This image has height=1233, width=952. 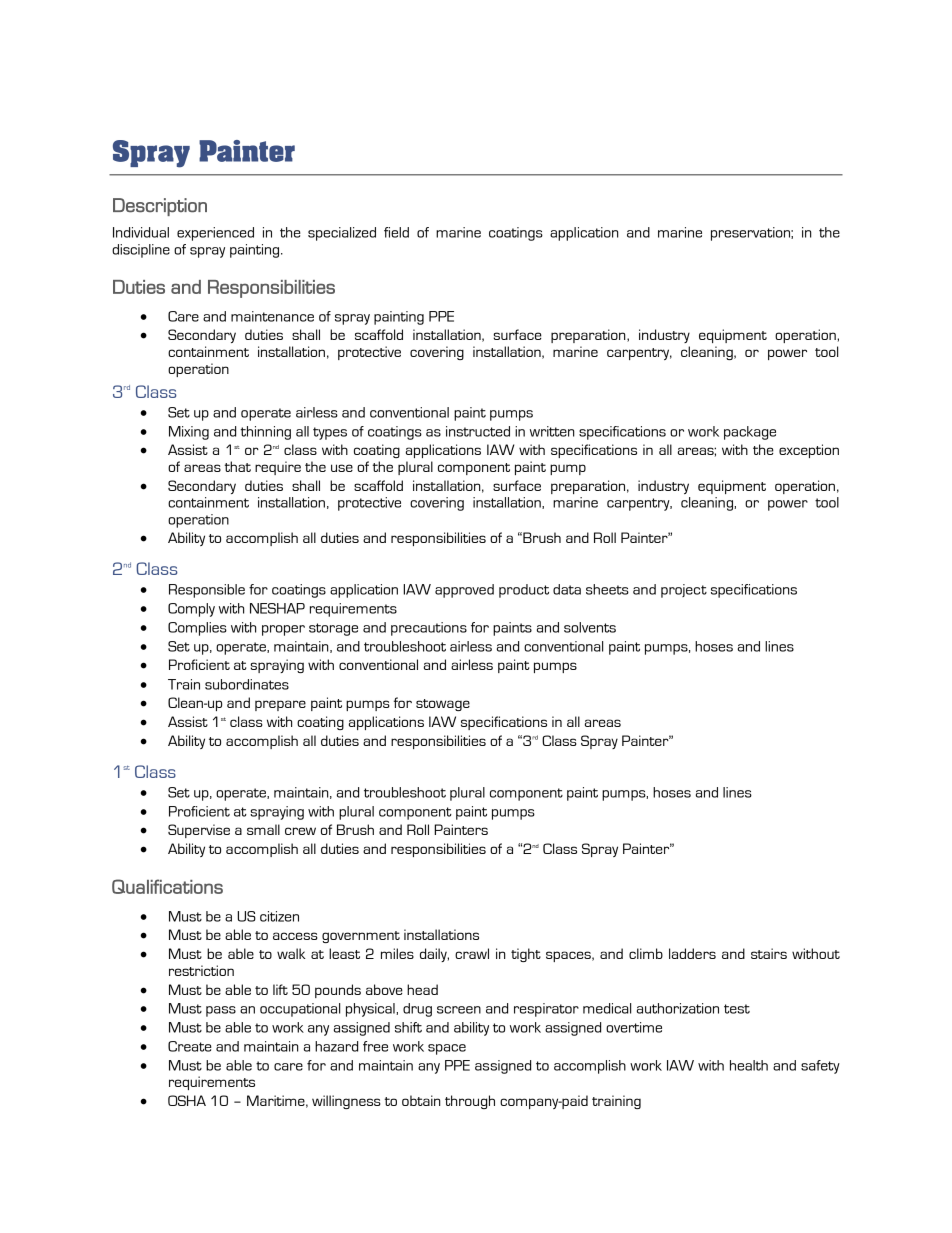 I want to click on that, so click(x=238, y=466).
